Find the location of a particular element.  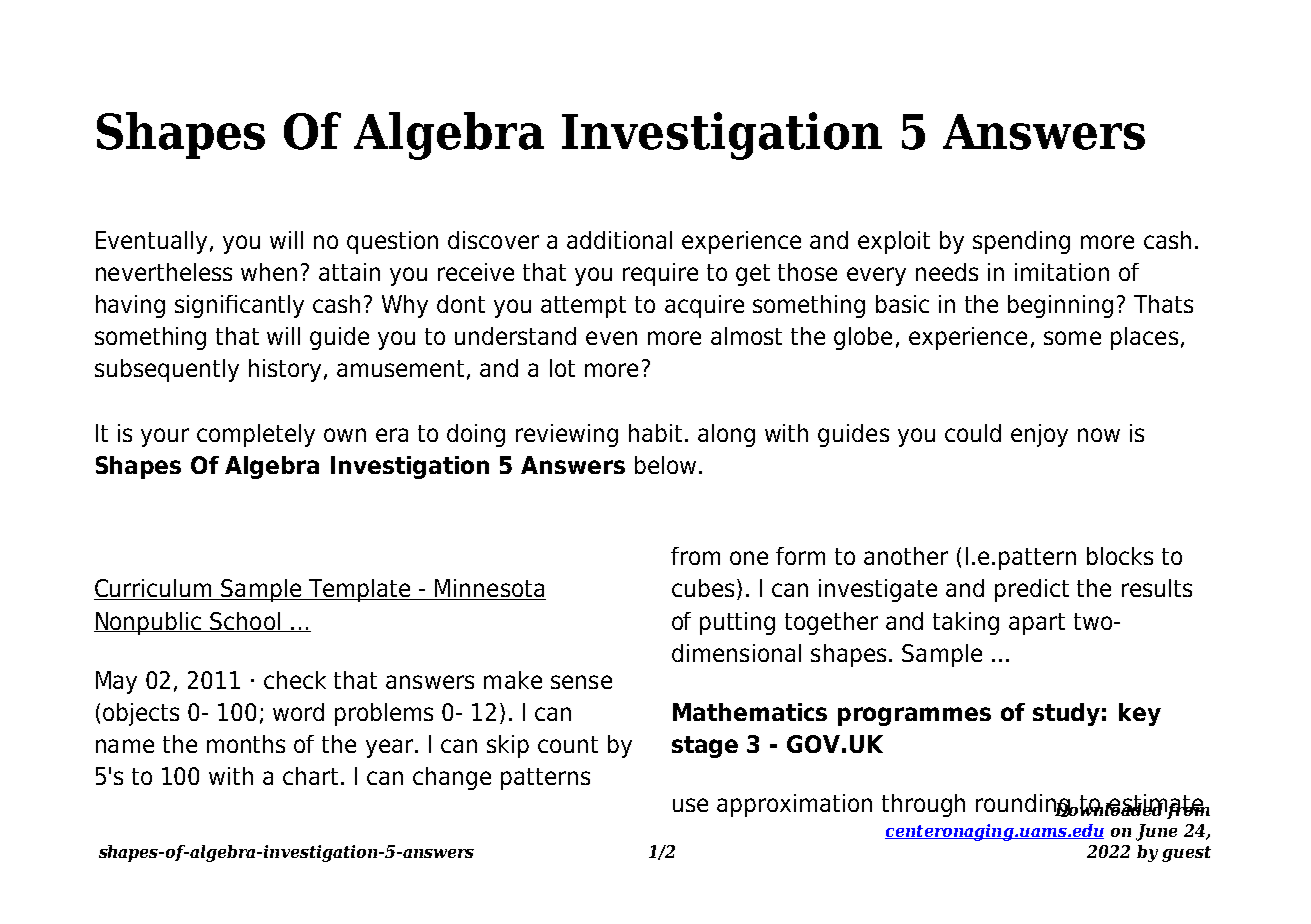

when is located at coordinates (269, 272).
